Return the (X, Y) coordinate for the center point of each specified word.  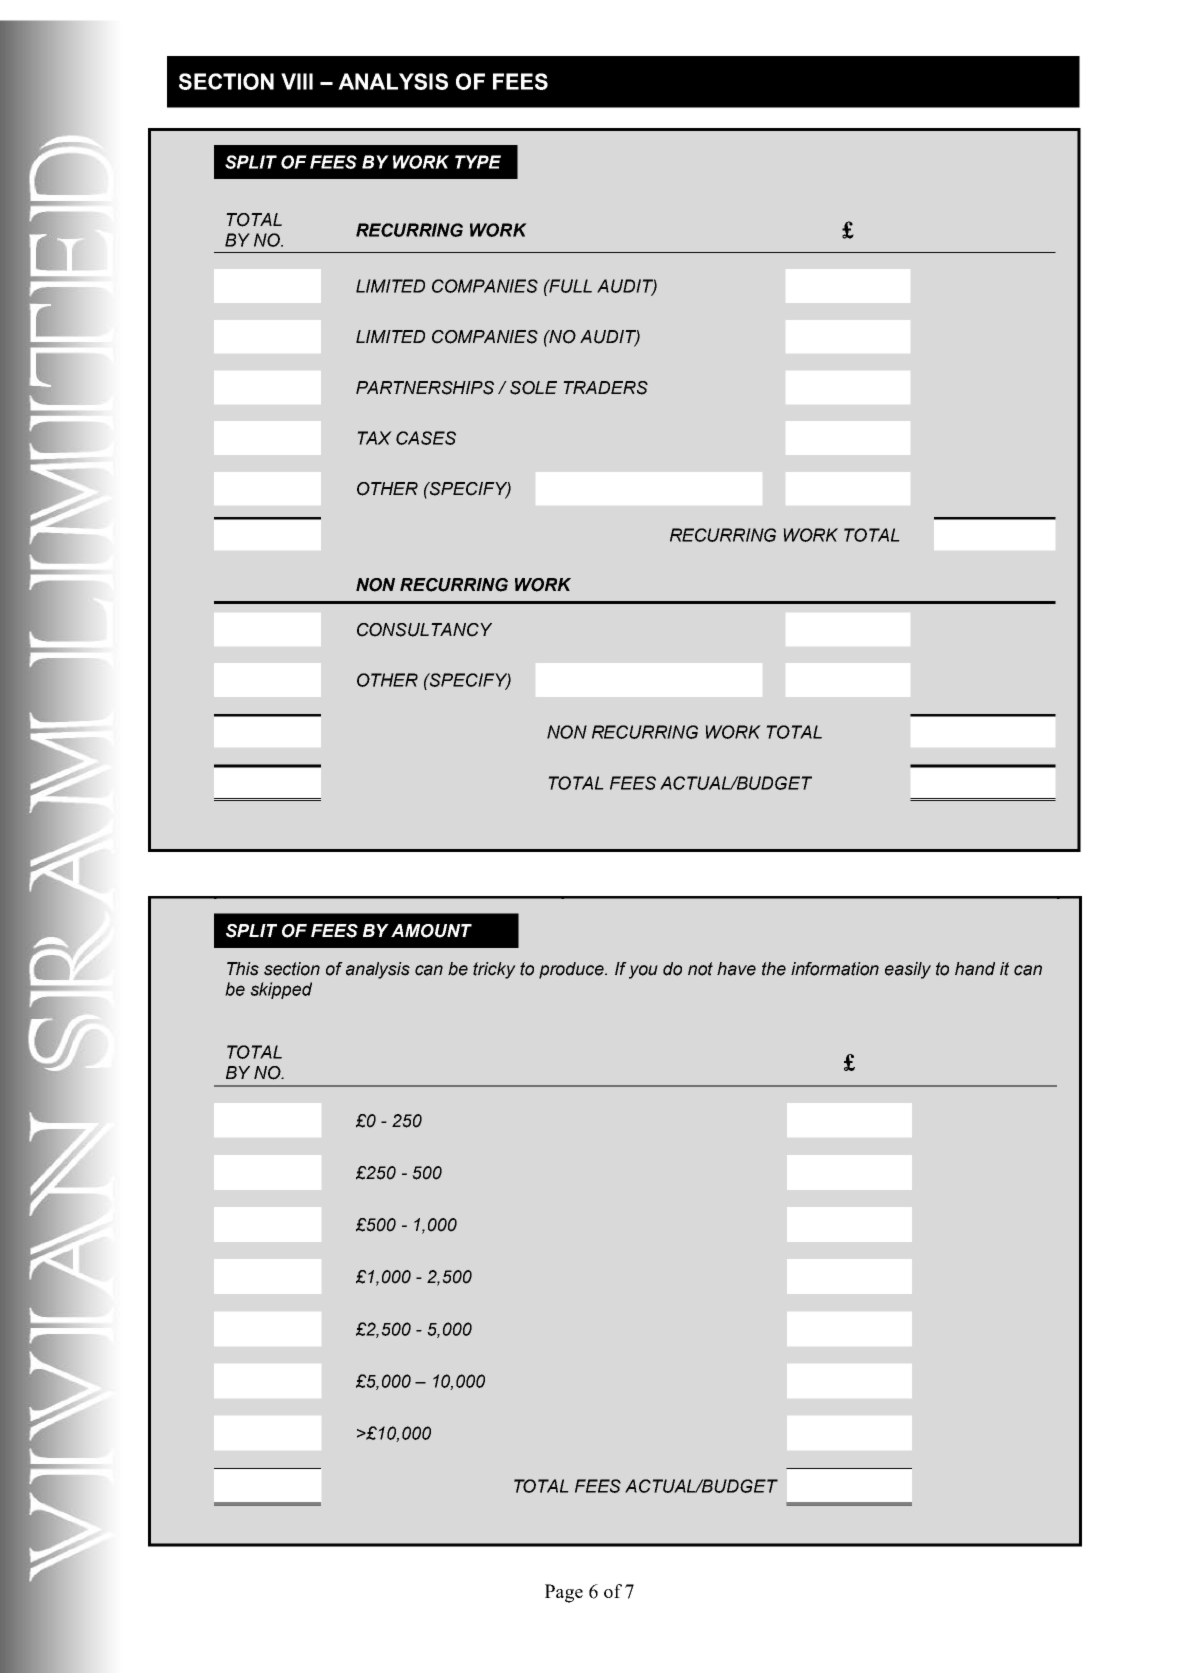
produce (572, 970)
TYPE (478, 162)
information (835, 969)
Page (564, 1593)
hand (975, 969)
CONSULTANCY (424, 630)
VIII (297, 81)
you (643, 972)
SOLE (533, 388)
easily (908, 970)
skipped (281, 990)
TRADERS (605, 388)
